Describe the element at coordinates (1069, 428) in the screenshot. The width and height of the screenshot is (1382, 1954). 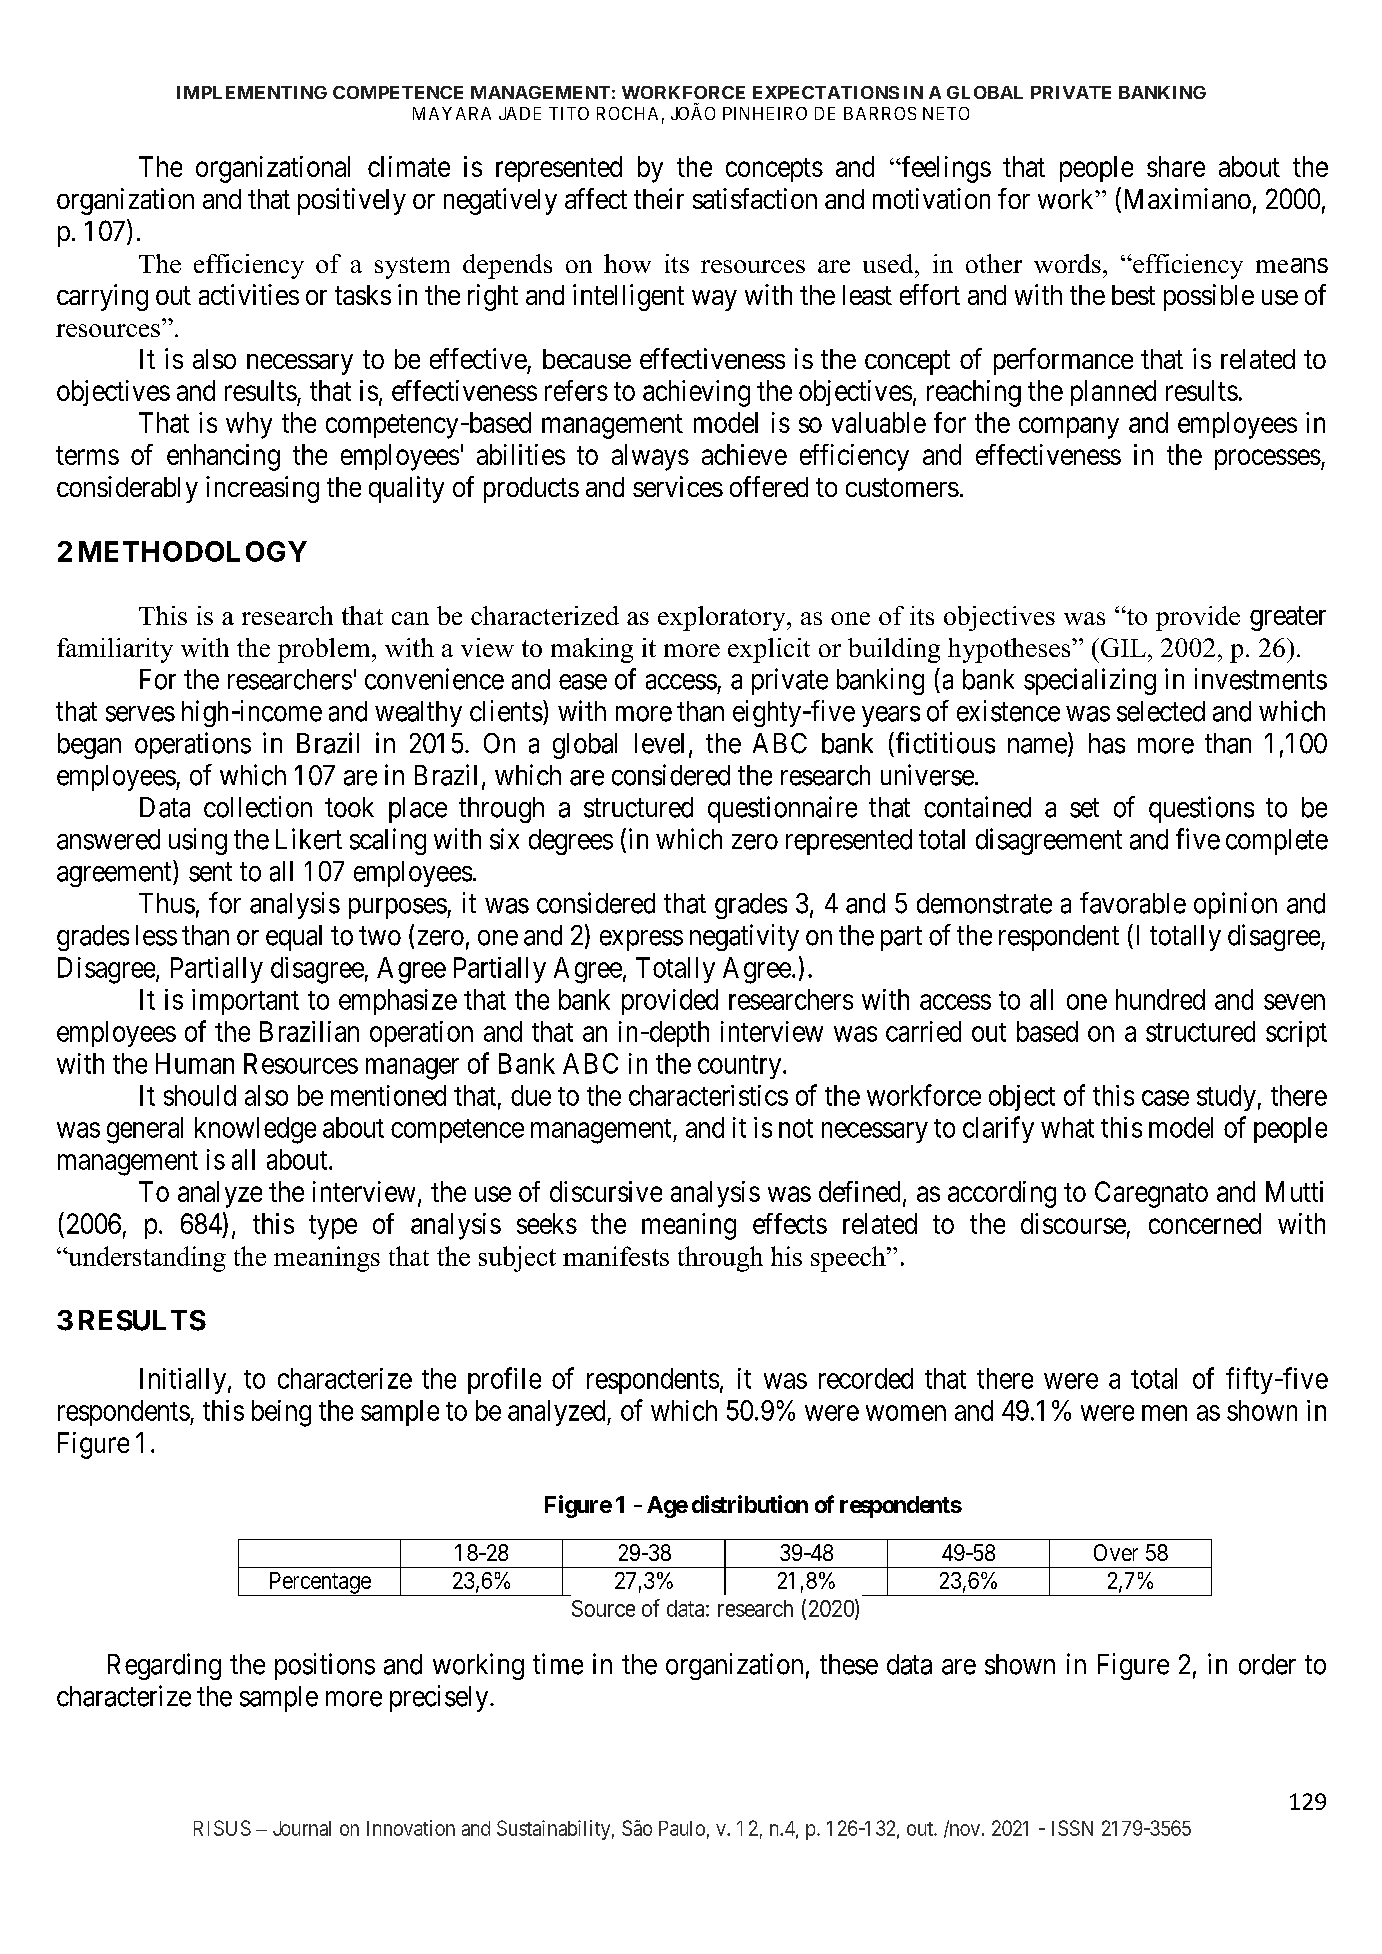
I see `company` at that location.
